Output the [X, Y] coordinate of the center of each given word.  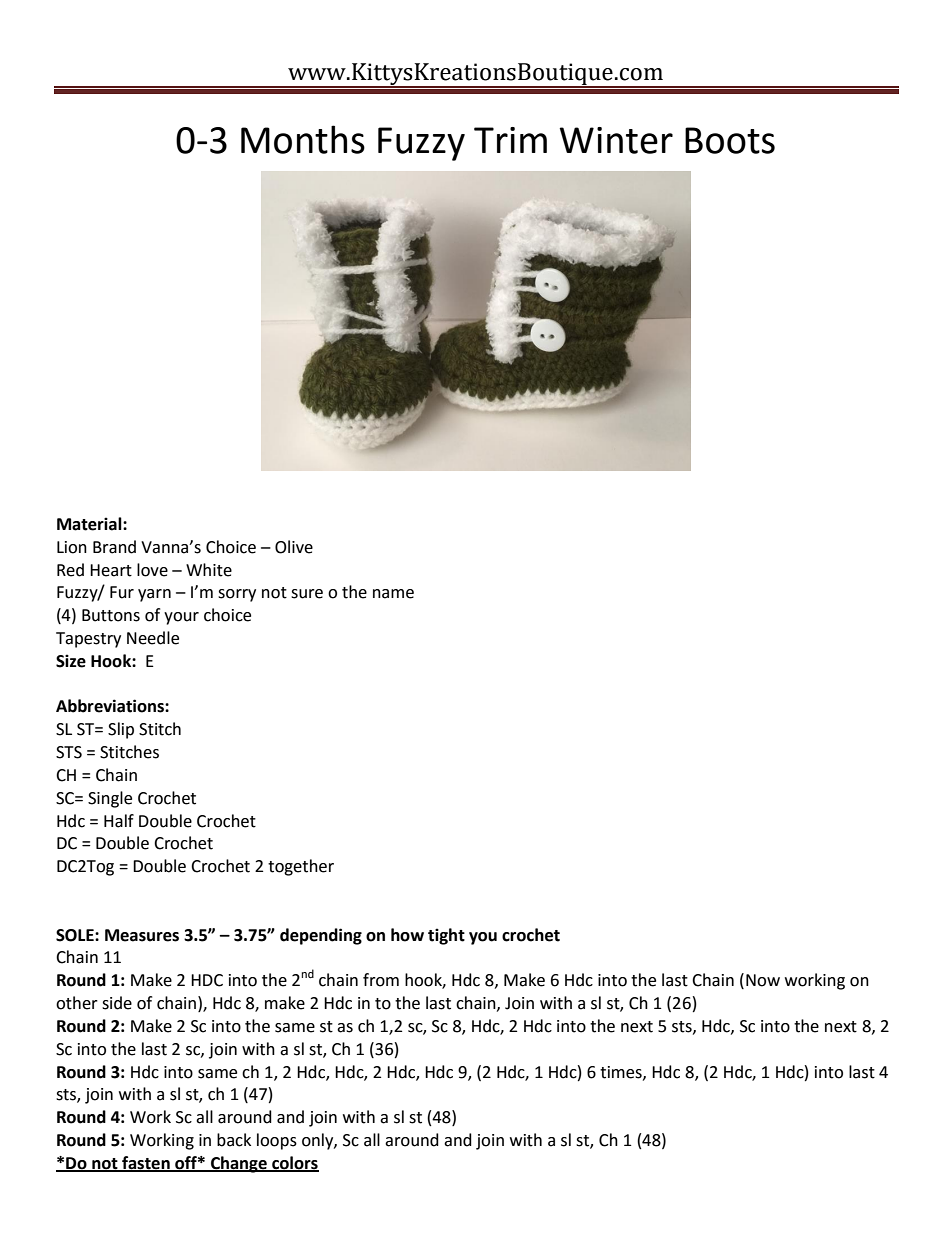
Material [90, 524]
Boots [730, 140]
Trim [510, 140]
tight [446, 936]
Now [763, 980]
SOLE [76, 935]
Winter [616, 140]
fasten [146, 1163]
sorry [237, 595]
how [407, 935]
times [622, 1073]
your [181, 618]
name [393, 594]
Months [303, 139]
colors [294, 1163]
